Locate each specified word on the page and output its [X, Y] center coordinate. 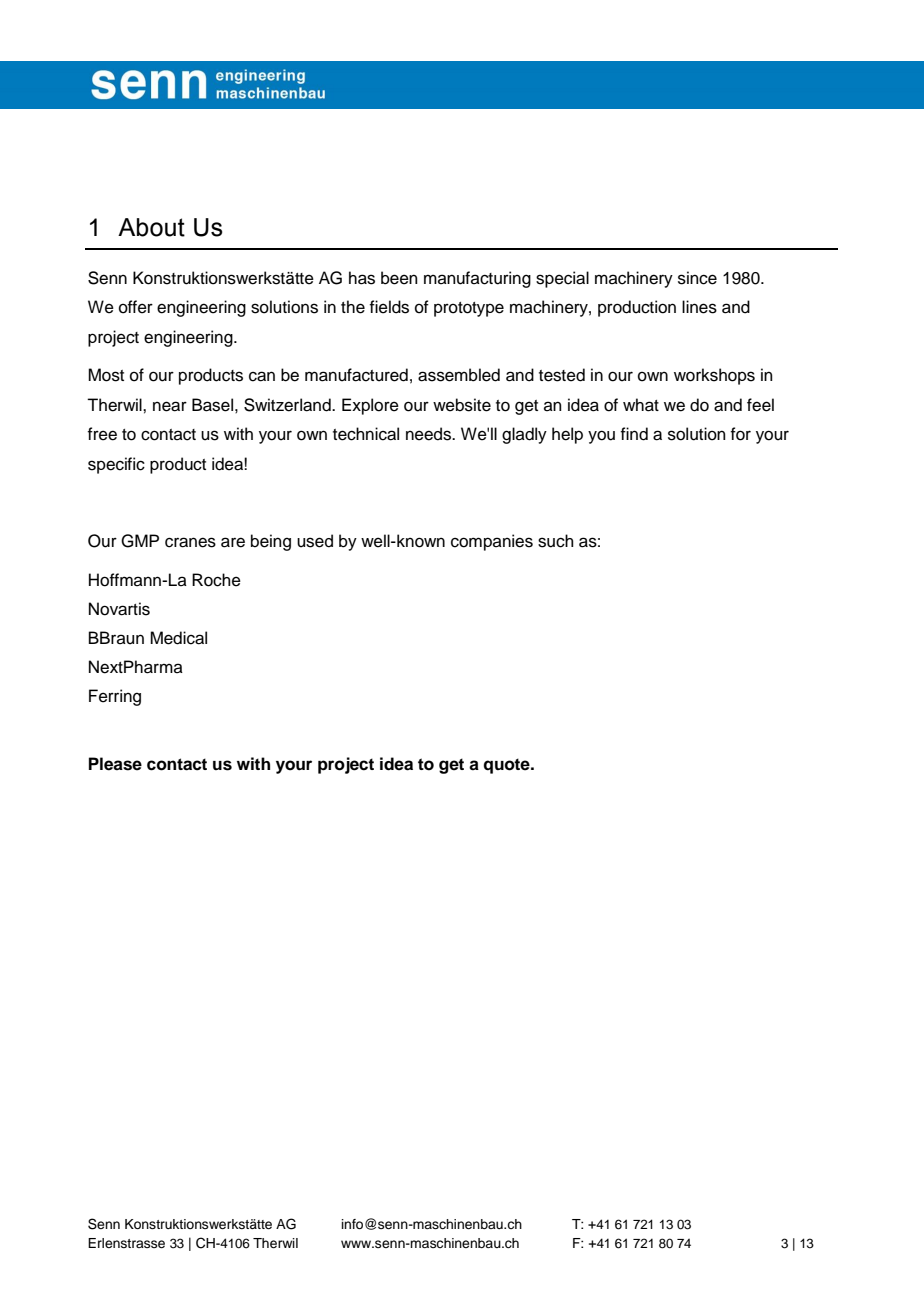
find [634, 434]
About [151, 227]
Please [115, 764]
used [315, 541]
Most [106, 375]
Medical [178, 638]
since [697, 278]
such [556, 541]
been [399, 278]
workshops [714, 376]
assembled [459, 375]
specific [116, 465]
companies [492, 542]
